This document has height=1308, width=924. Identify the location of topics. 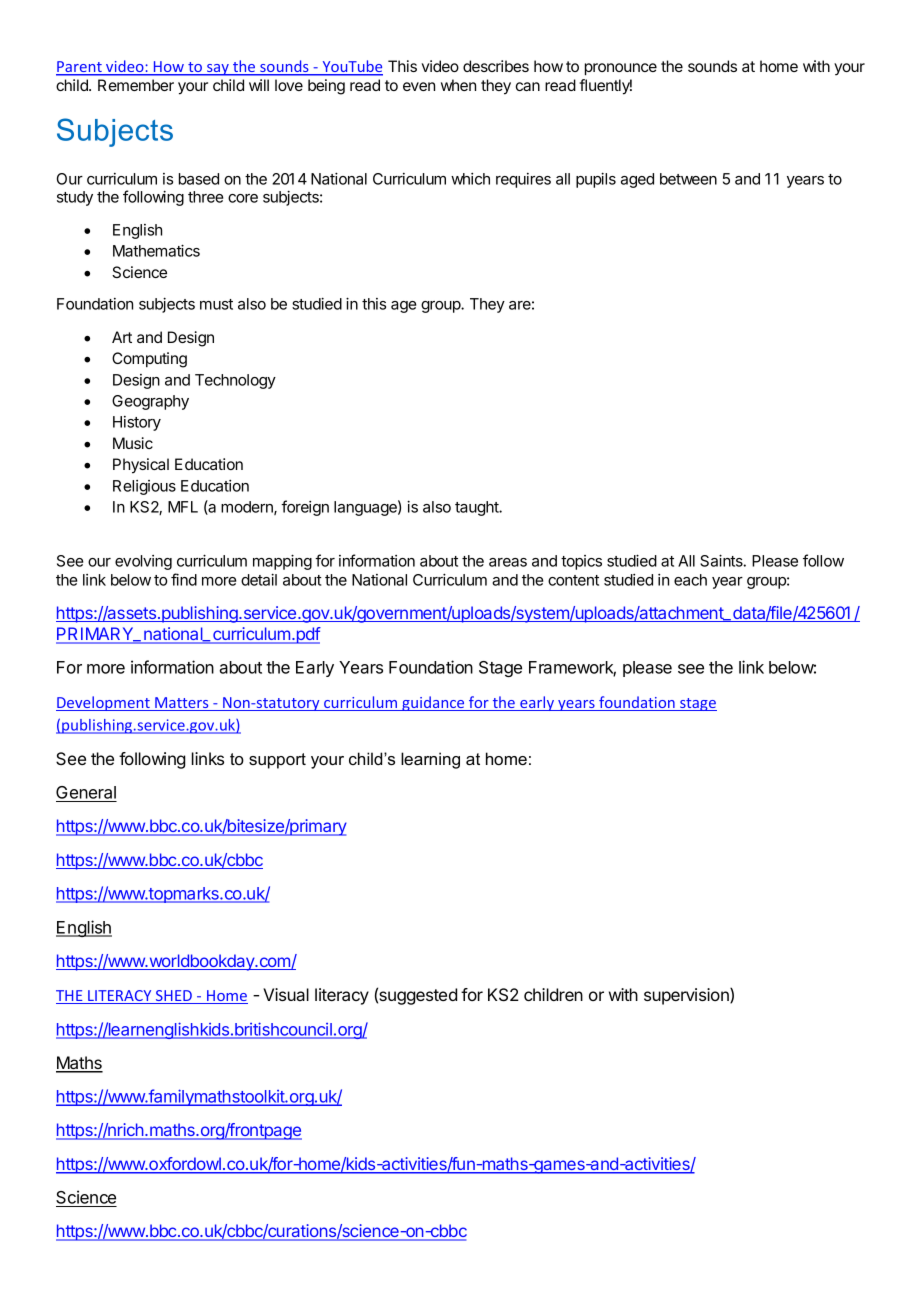
(581, 562).
